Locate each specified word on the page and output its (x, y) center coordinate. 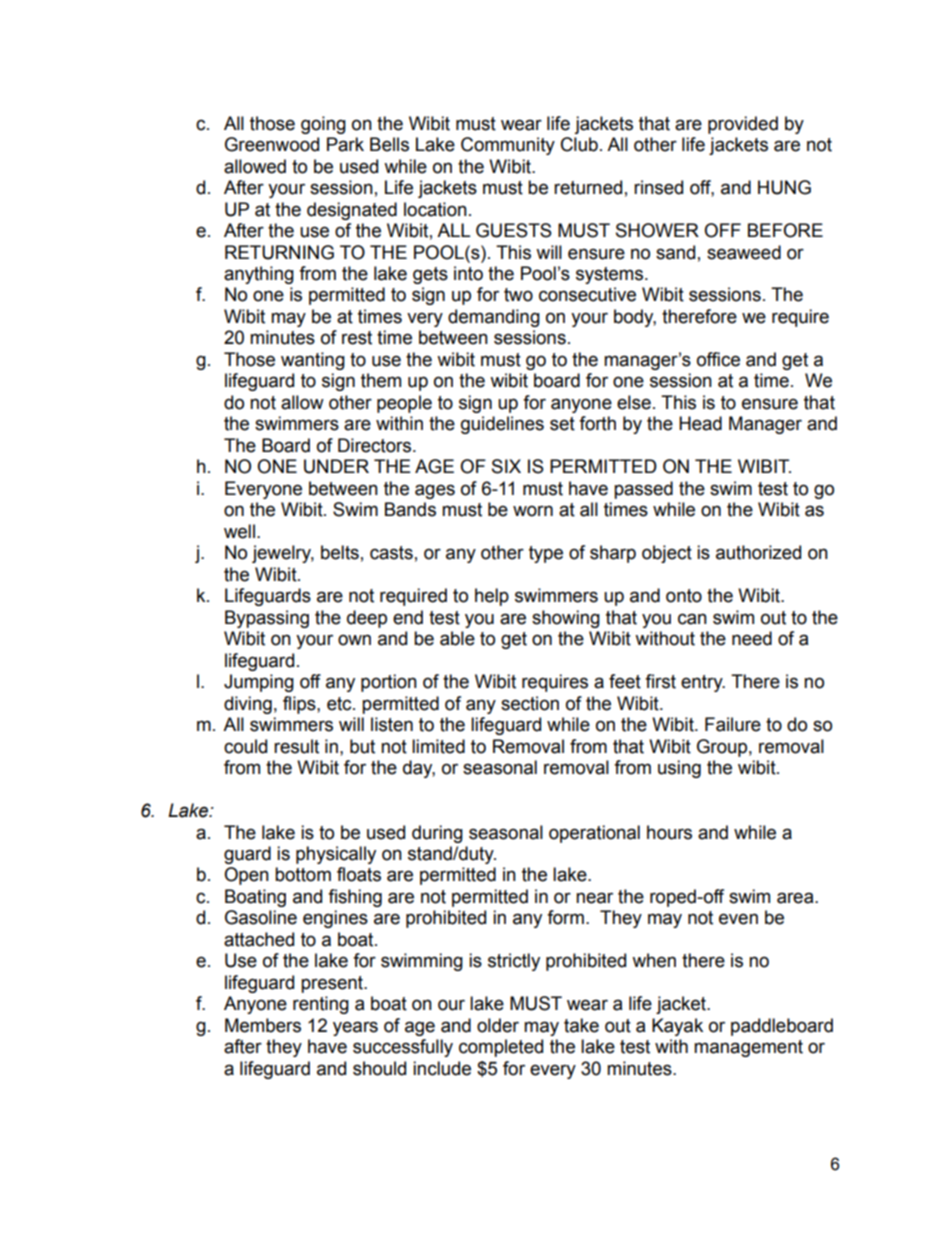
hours (669, 832)
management (748, 1048)
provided (743, 125)
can (692, 619)
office (718, 359)
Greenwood (272, 144)
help (492, 597)
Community (508, 146)
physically (336, 855)
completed (501, 1048)
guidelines (502, 425)
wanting (313, 361)
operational (594, 834)
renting (321, 1005)
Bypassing (267, 619)
